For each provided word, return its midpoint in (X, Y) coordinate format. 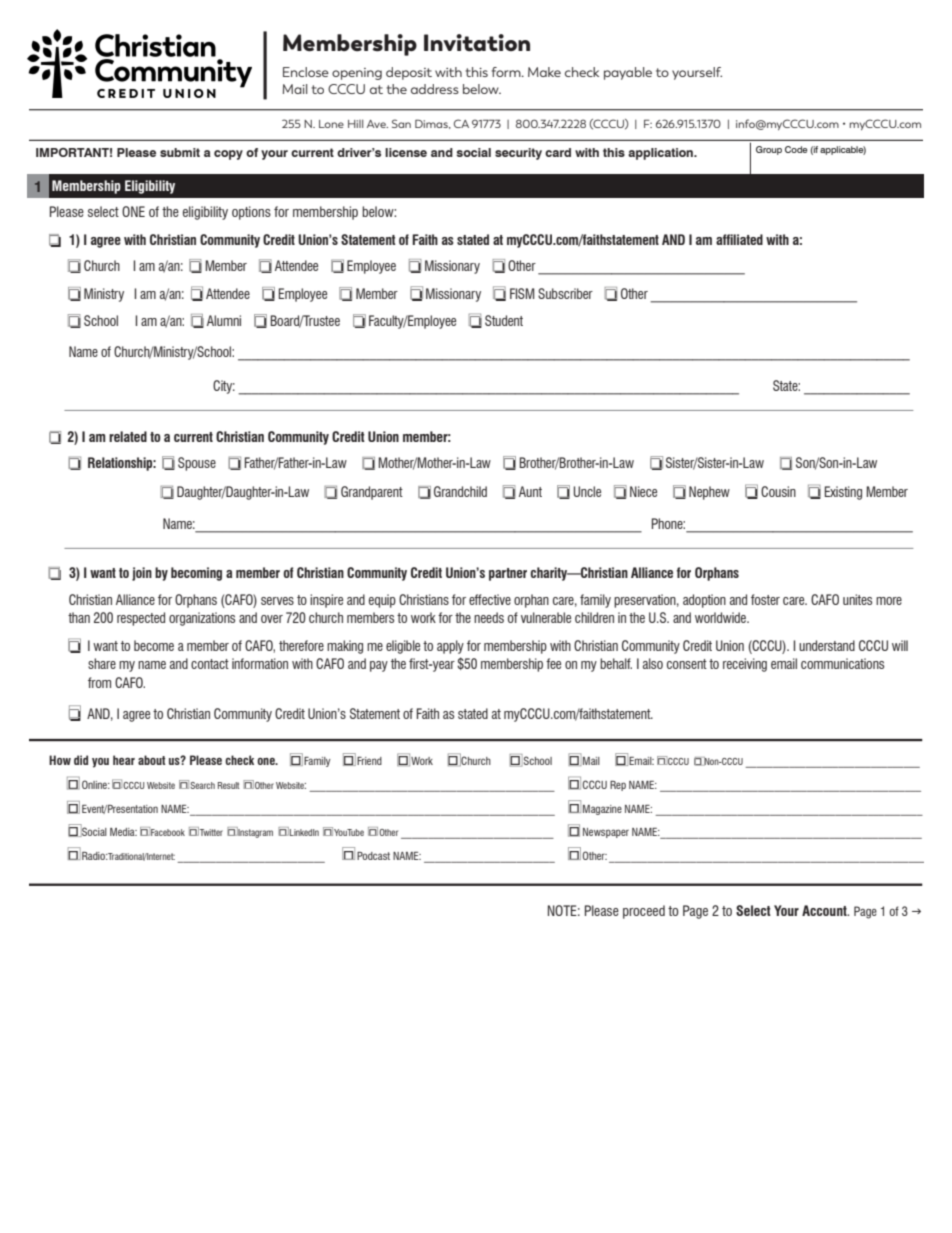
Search (202, 785)
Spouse (197, 464)
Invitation (477, 43)
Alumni (224, 320)
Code (796, 149)
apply (450, 647)
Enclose (306, 72)
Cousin (778, 491)
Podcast (373, 856)
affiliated (739, 239)
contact (210, 664)
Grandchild (460, 491)
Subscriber (565, 293)
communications (842, 663)
